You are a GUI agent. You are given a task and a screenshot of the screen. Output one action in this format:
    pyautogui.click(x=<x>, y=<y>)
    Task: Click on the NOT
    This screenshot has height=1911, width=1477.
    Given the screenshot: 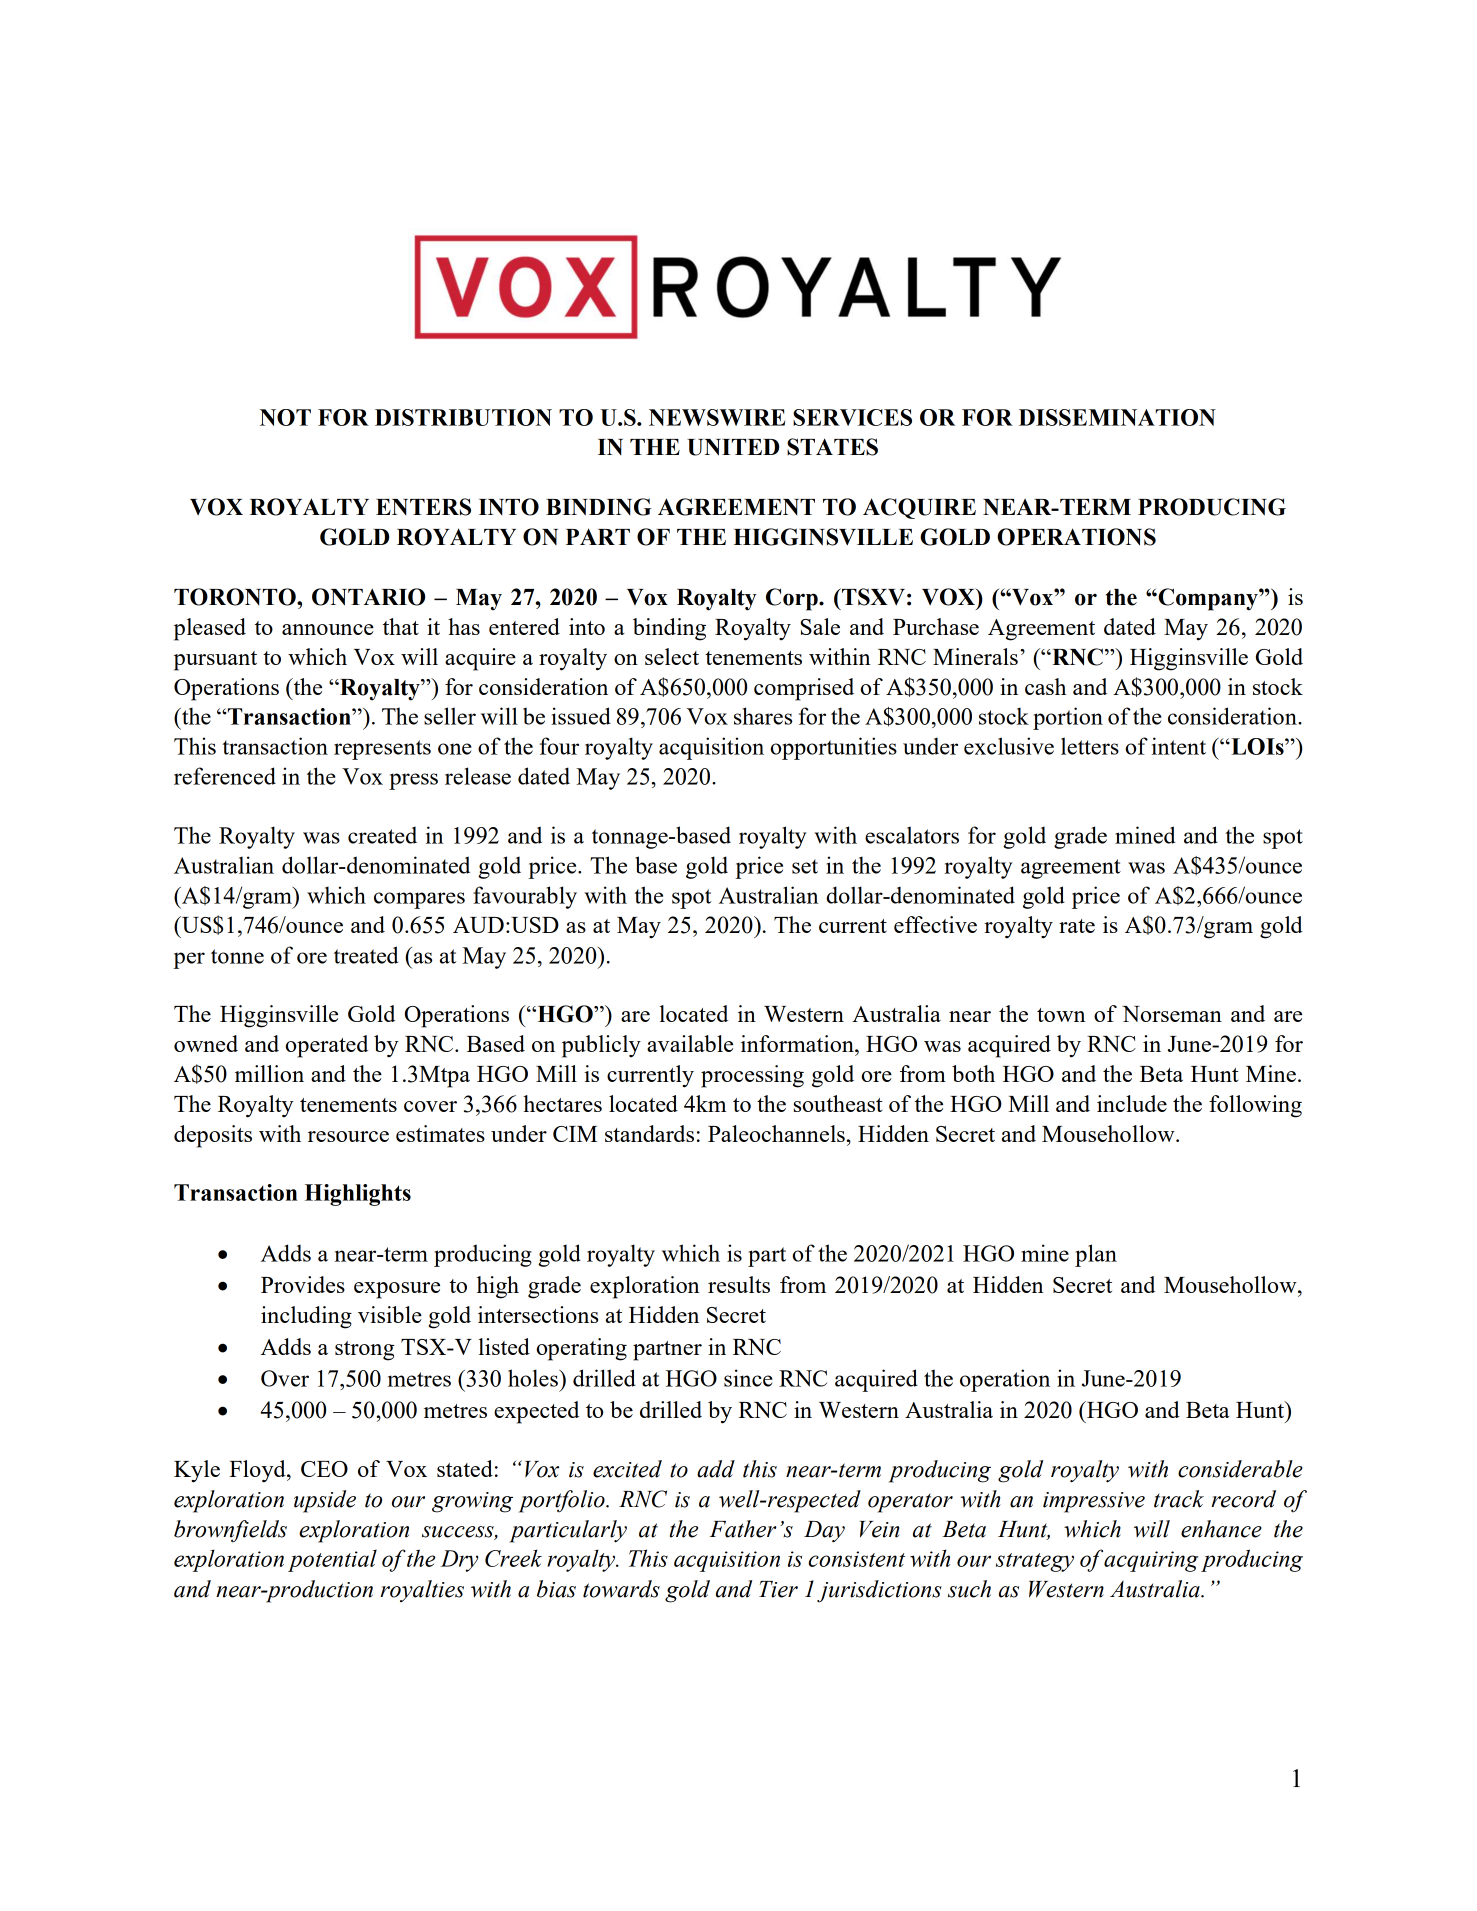 What is the action you would take?
    pyautogui.click(x=285, y=417)
